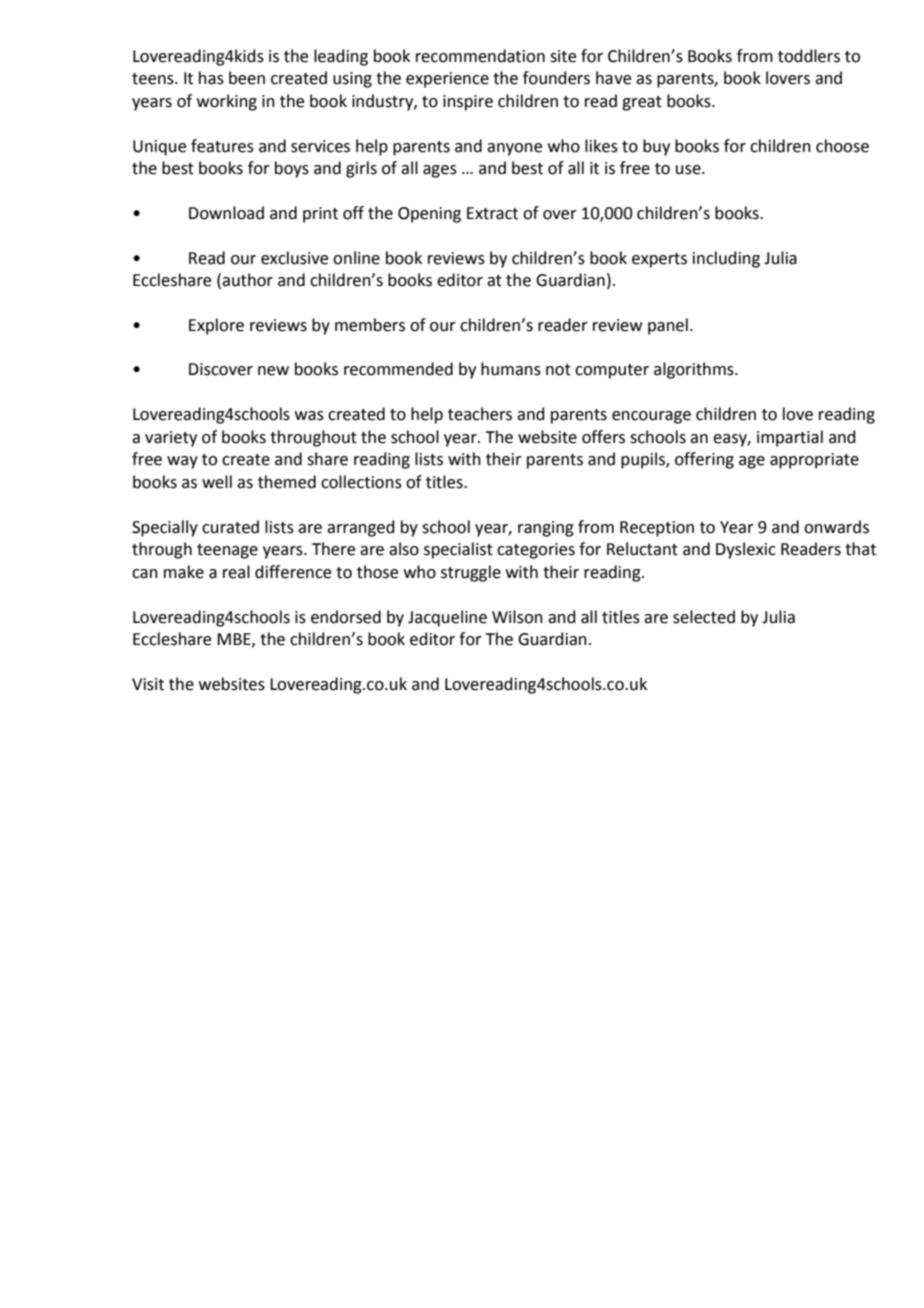 This screenshot has width=924, height=1308. Describe the element at coordinates (480, 56) in the screenshot. I see `recommendation` at that location.
